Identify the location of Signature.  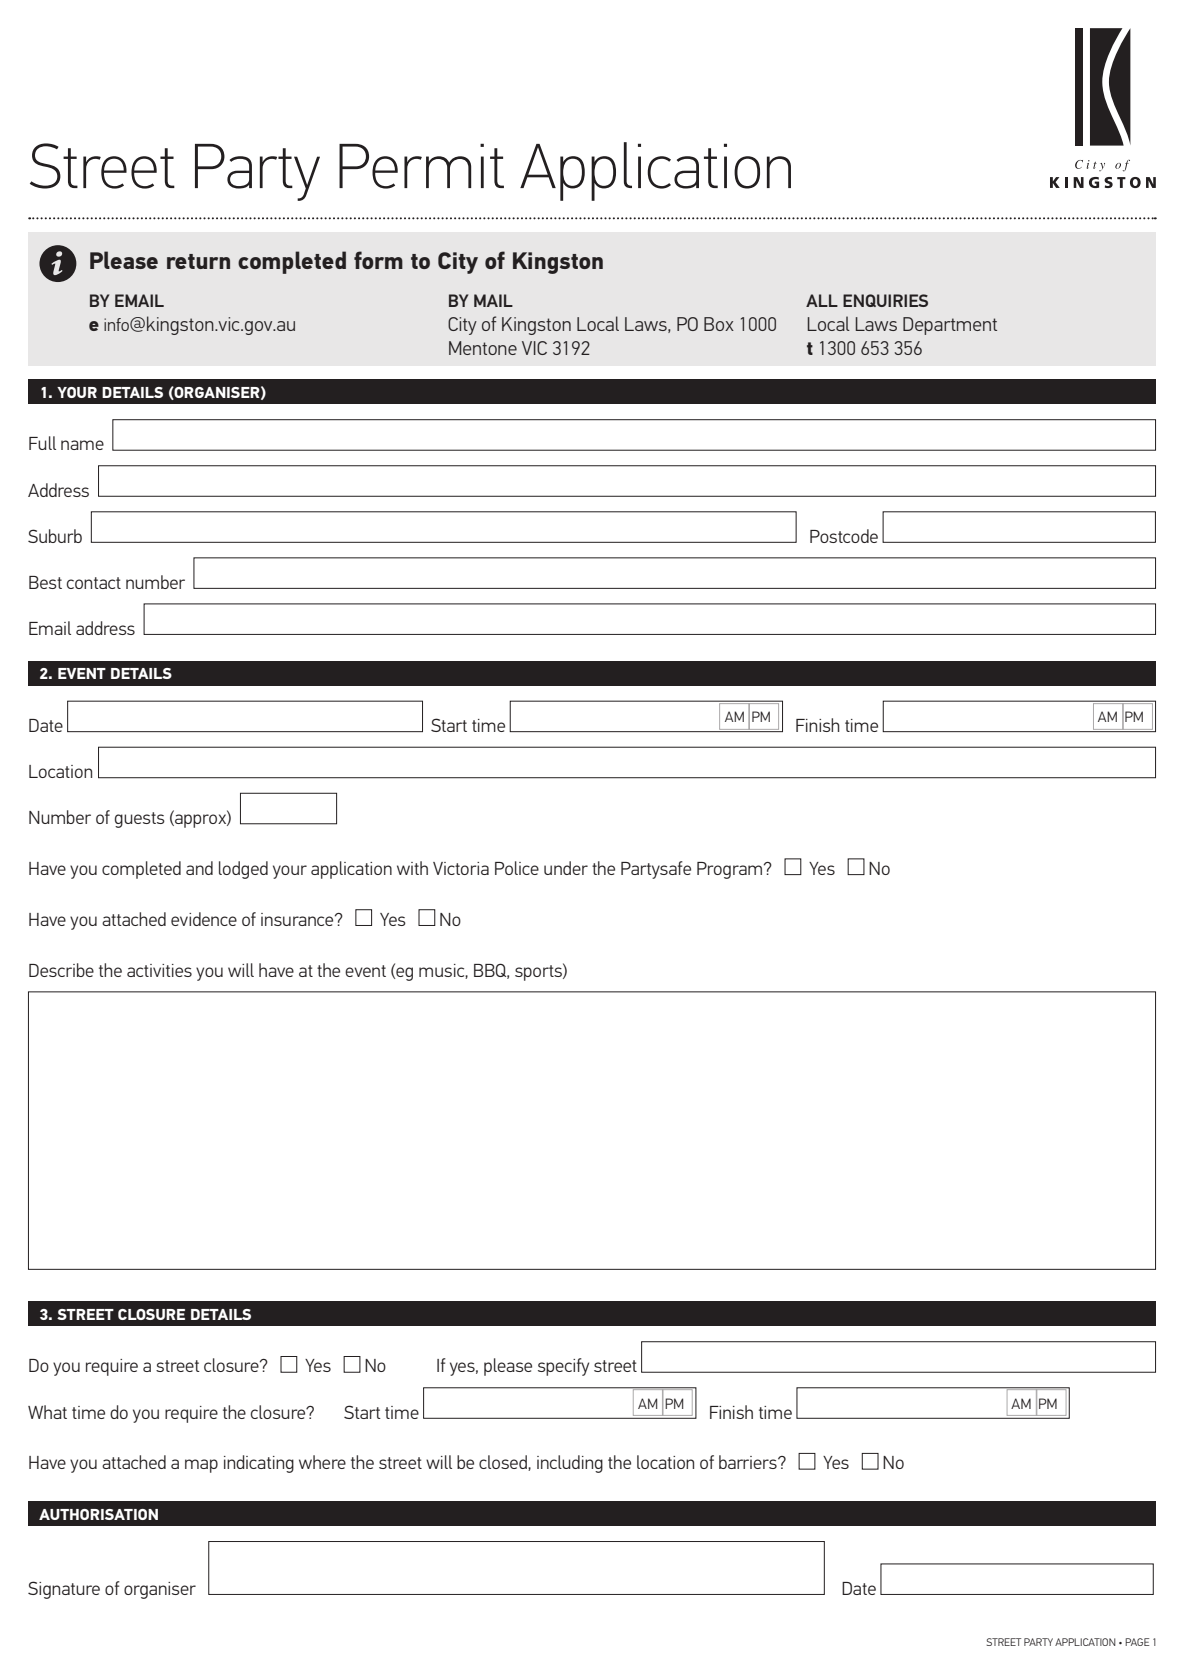
(64, 1590).
